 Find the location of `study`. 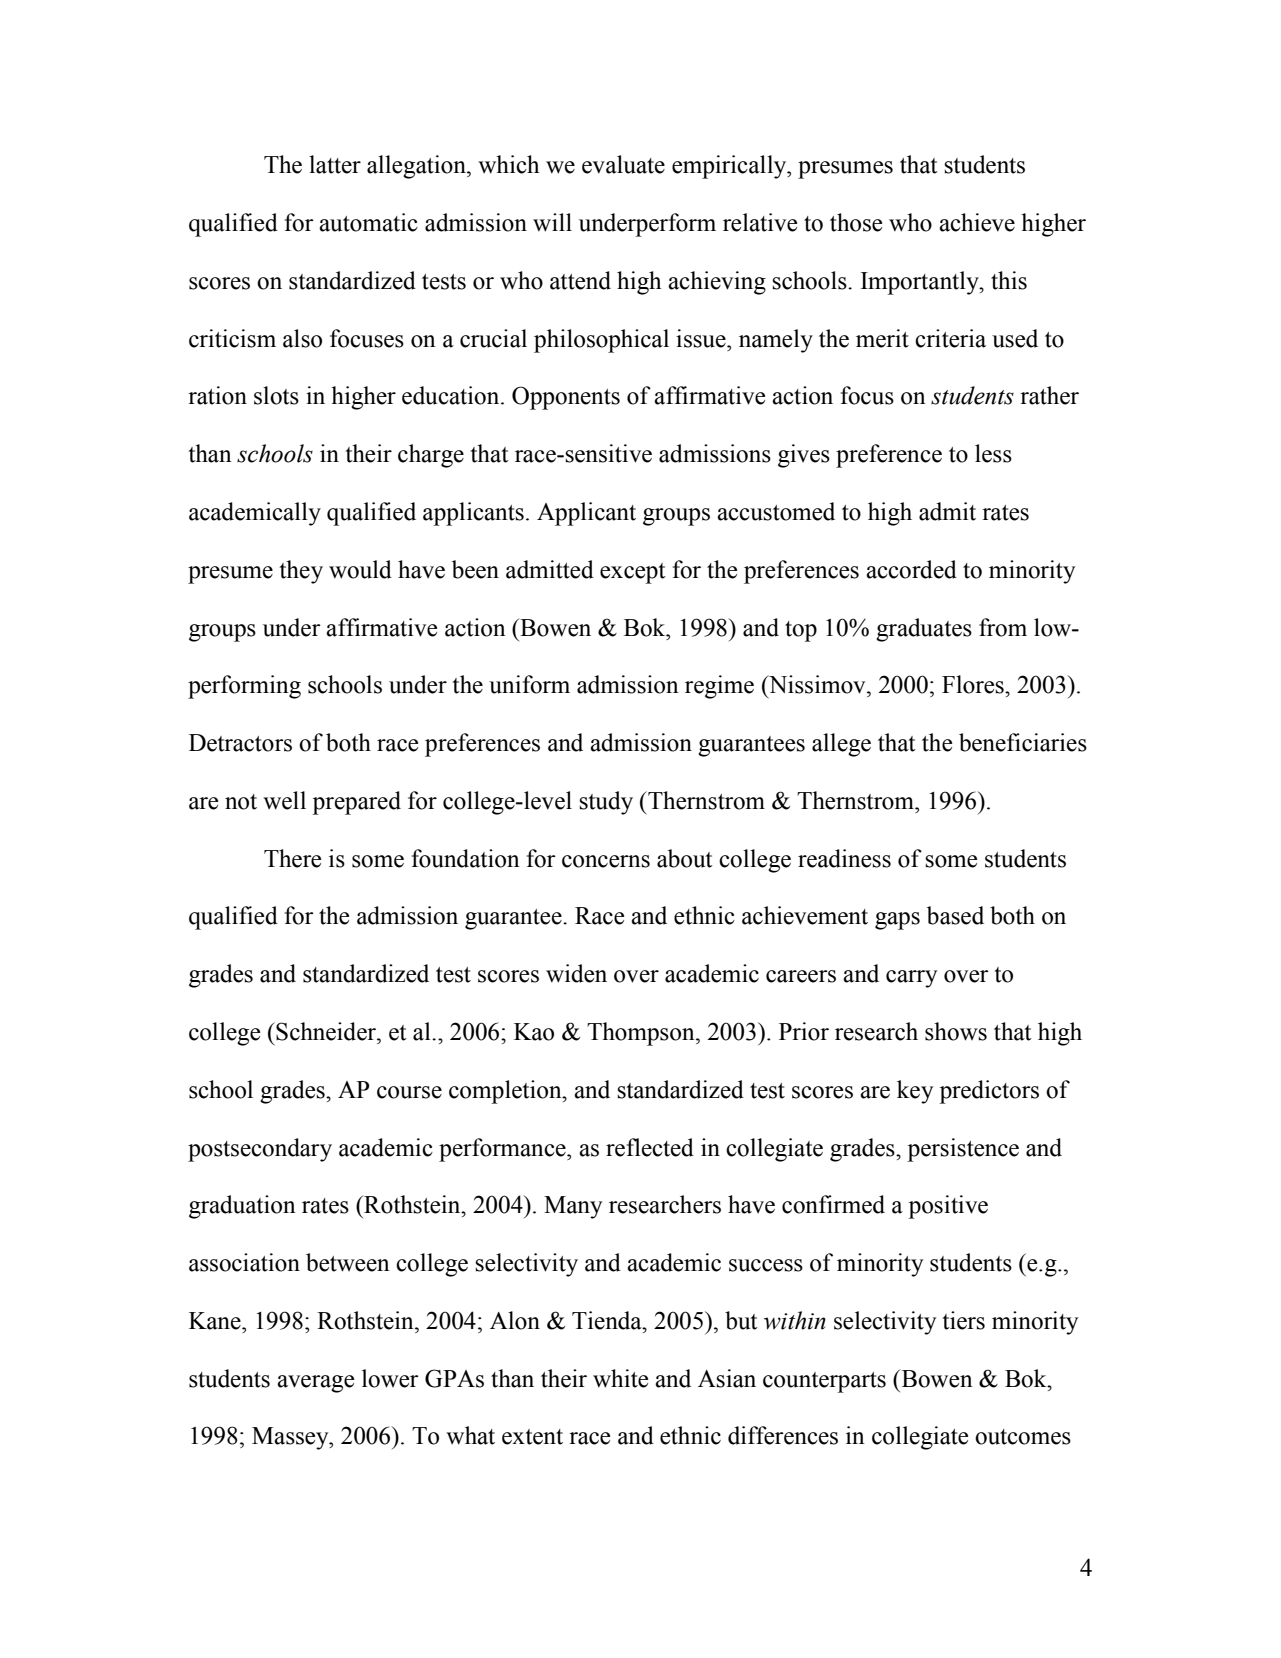

study is located at coordinates (606, 803).
